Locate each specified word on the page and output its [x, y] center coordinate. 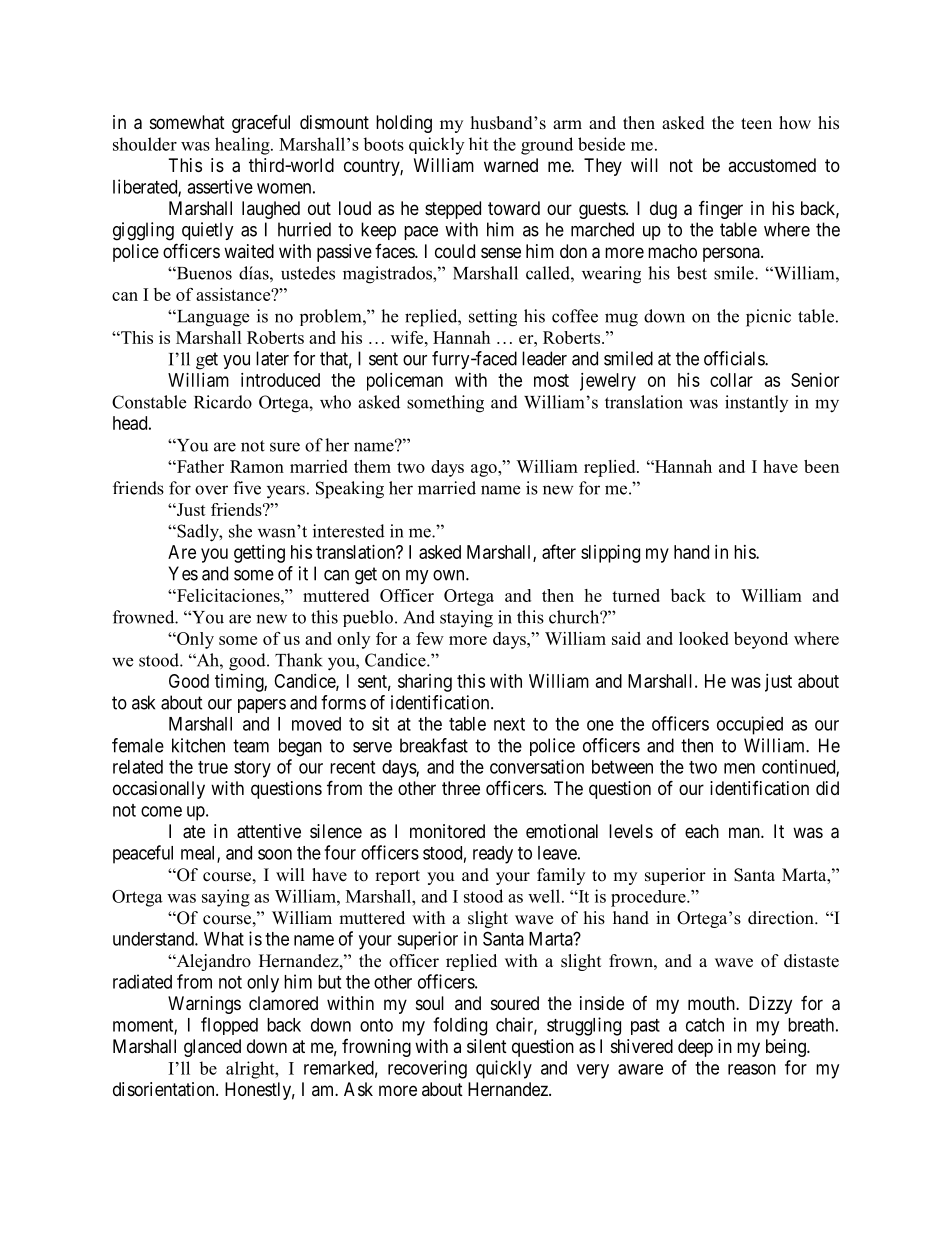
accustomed [772, 165]
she [240, 531]
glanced [212, 1048]
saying [226, 898]
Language [212, 318]
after [559, 551]
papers [262, 706]
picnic [768, 318]
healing [243, 146]
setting [493, 318]
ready [493, 855]
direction [782, 918]
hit [478, 144]
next [509, 724]
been [821, 466]
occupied [750, 725]
